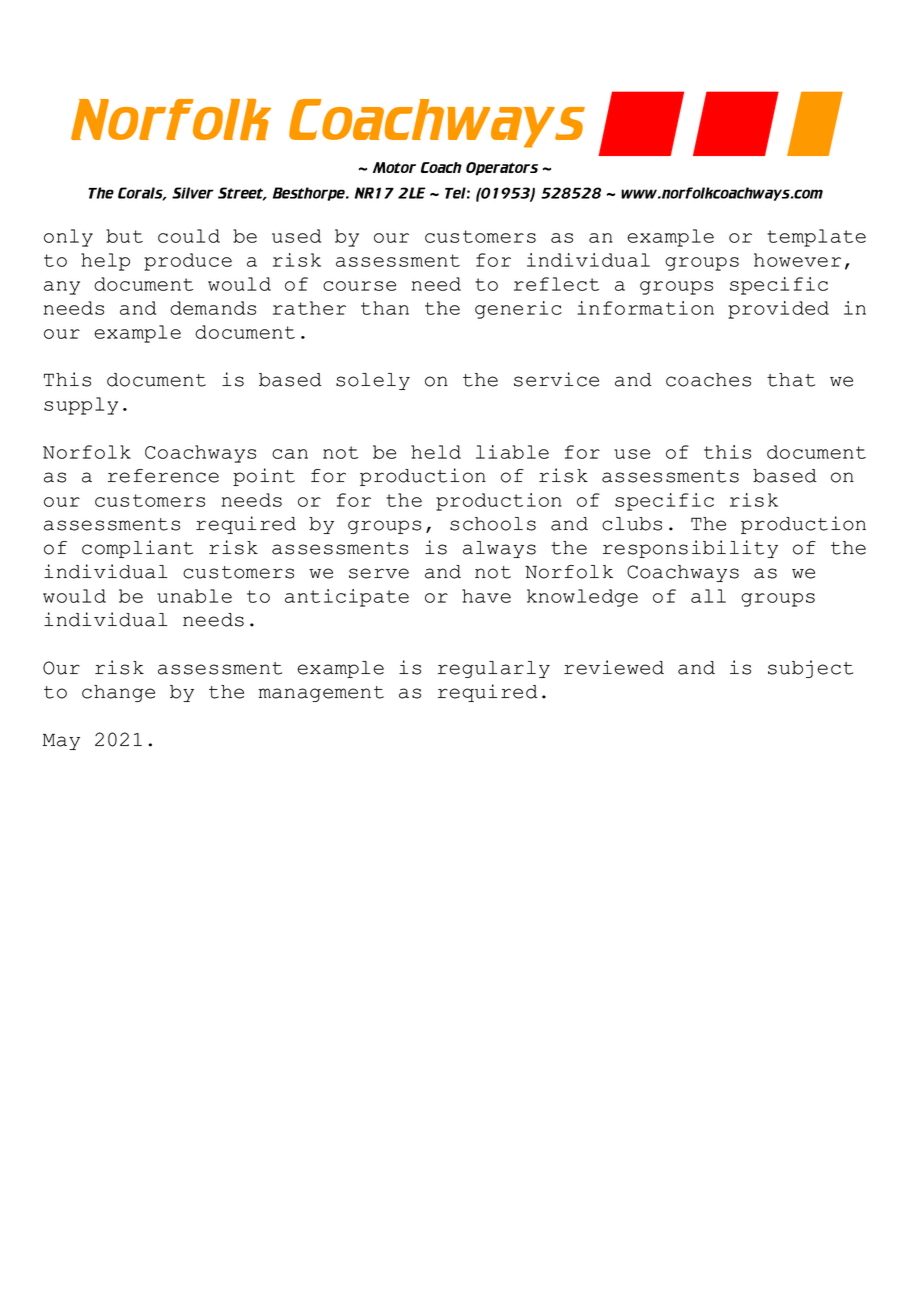  I want to click on provided, so click(778, 310).
